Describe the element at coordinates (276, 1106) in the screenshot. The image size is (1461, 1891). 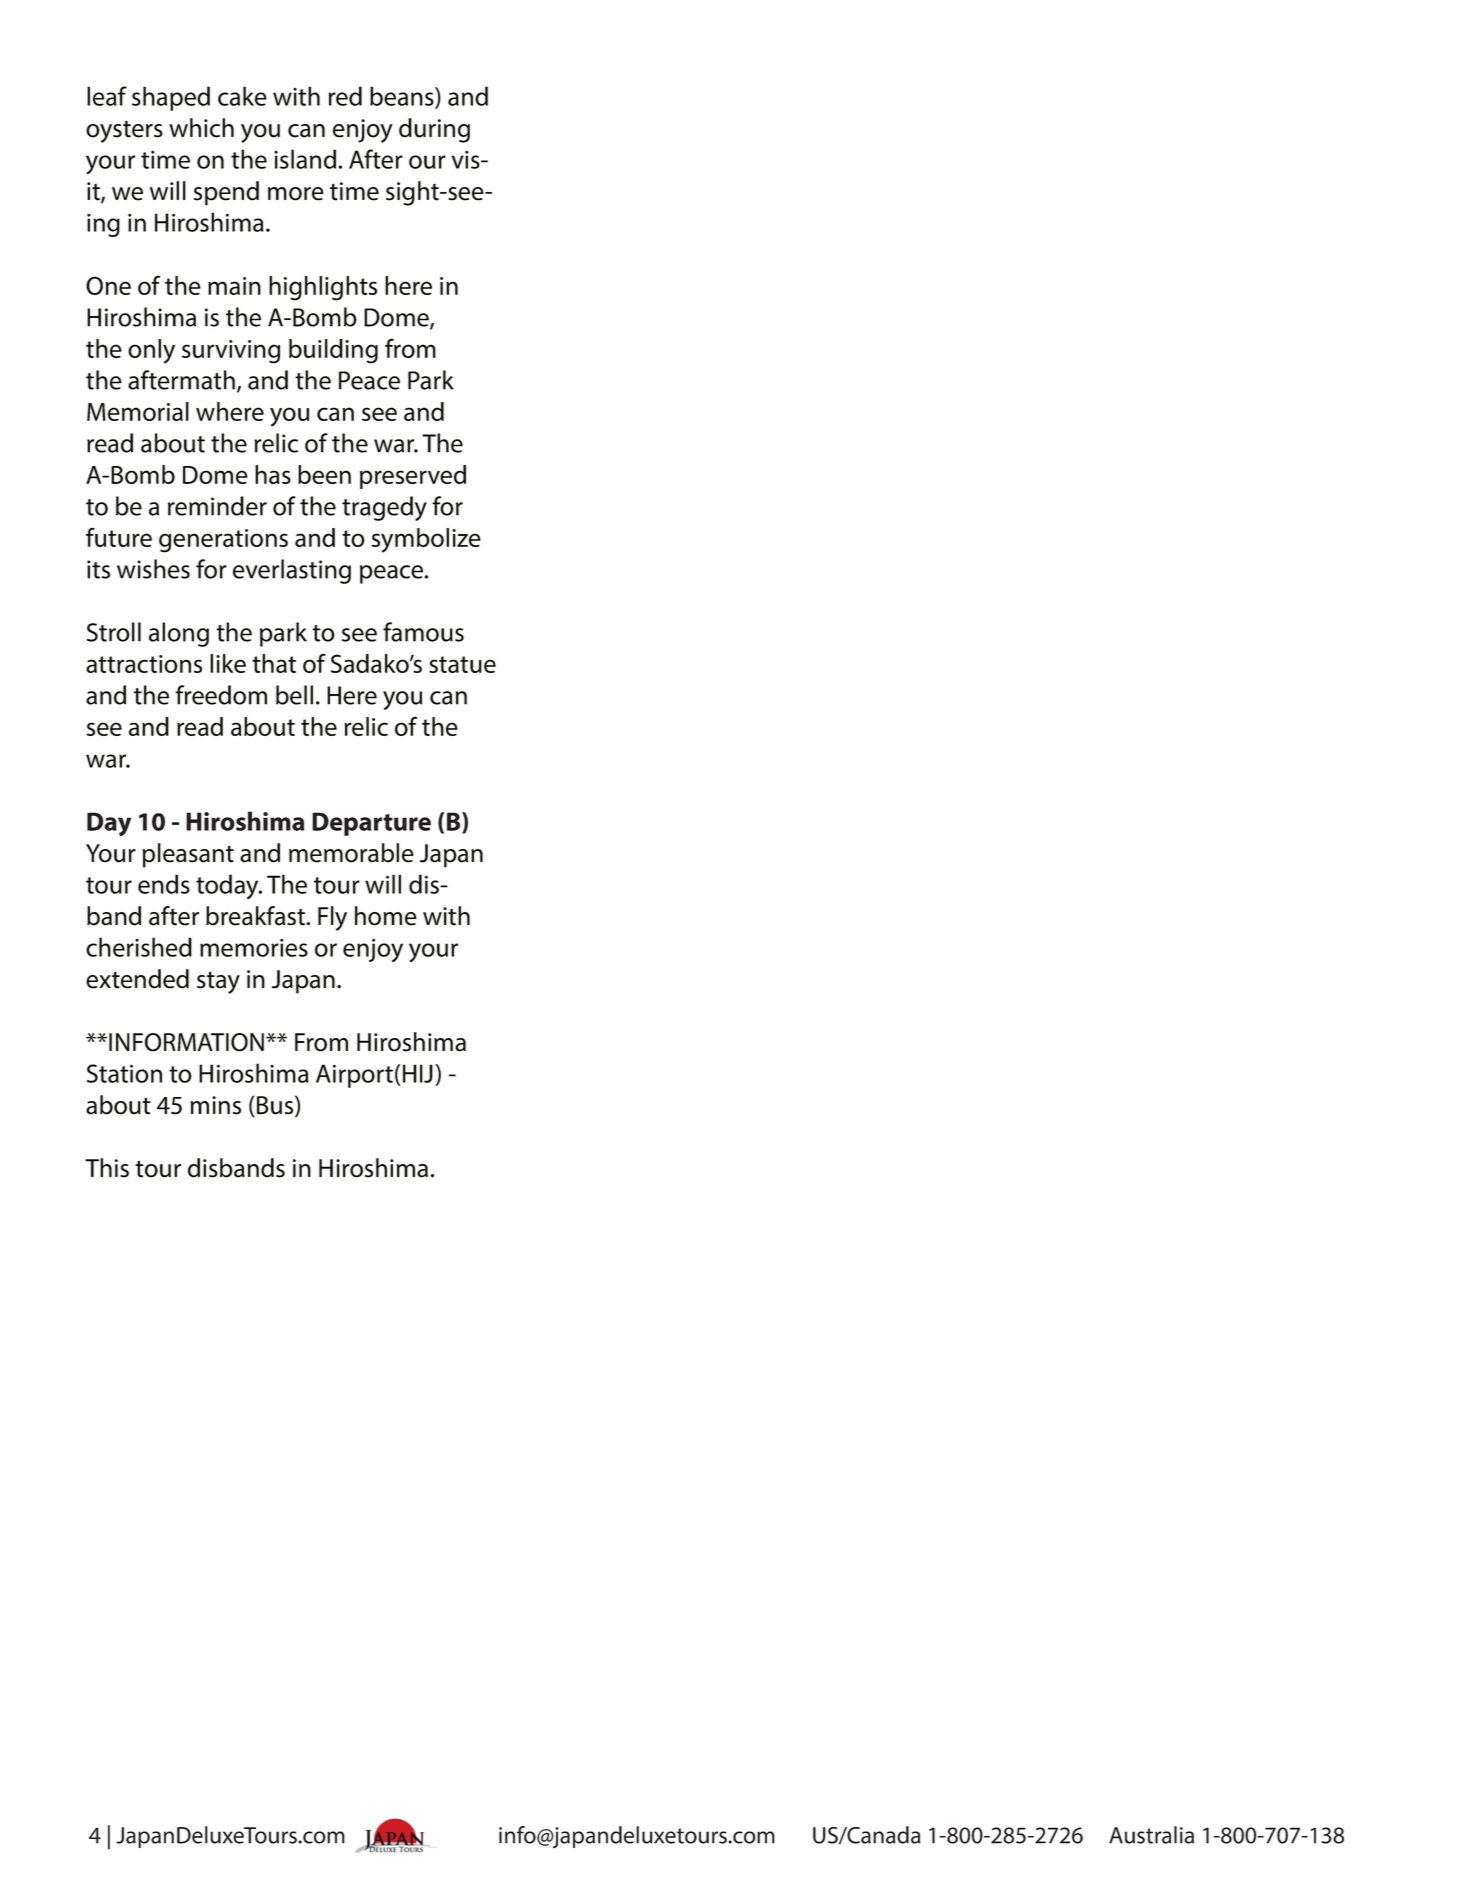
I see `Bus` at that location.
